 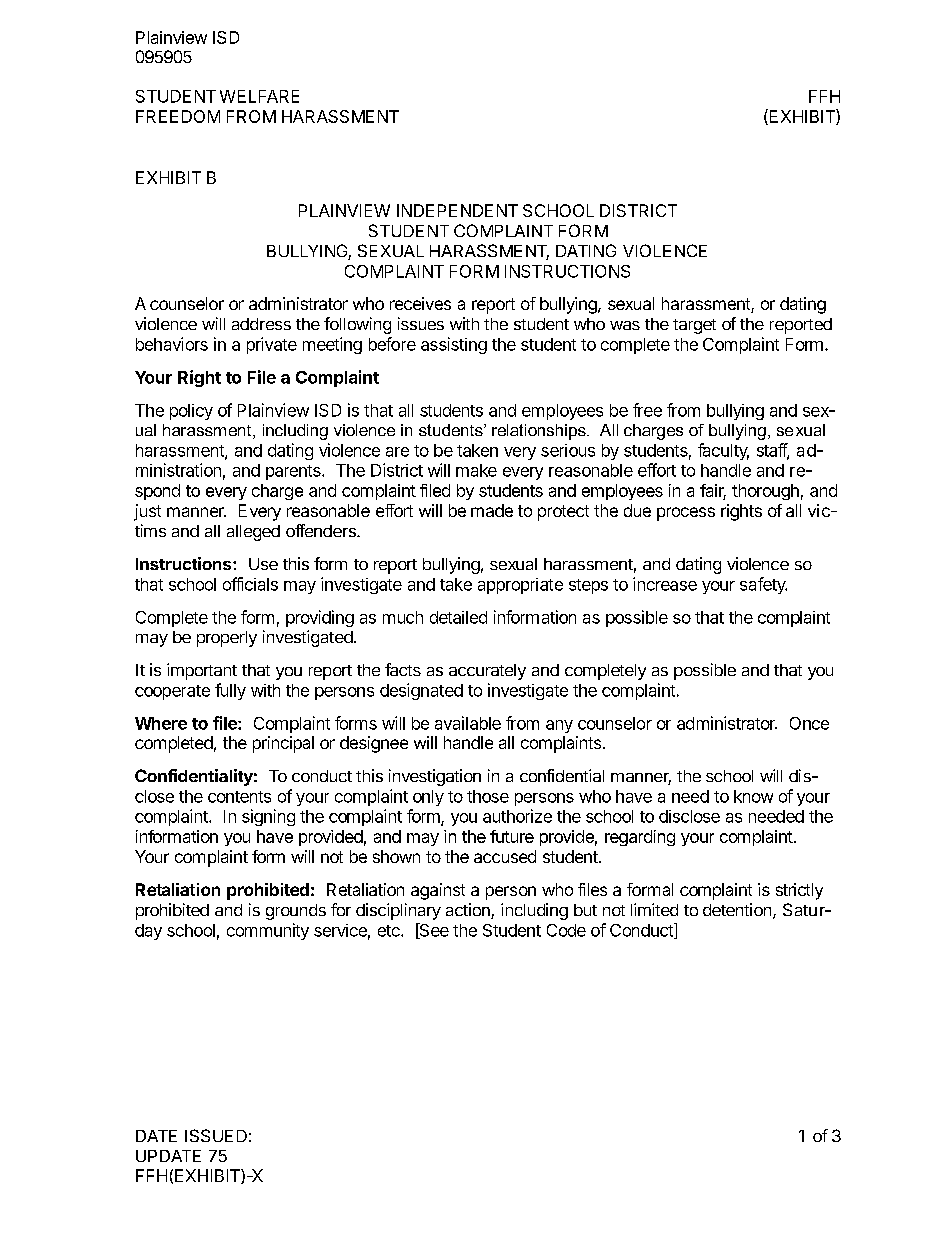 What do you see at coordinates (268, 817) in the screenshot?
I see `signing` at bounding box center [268, 817].
